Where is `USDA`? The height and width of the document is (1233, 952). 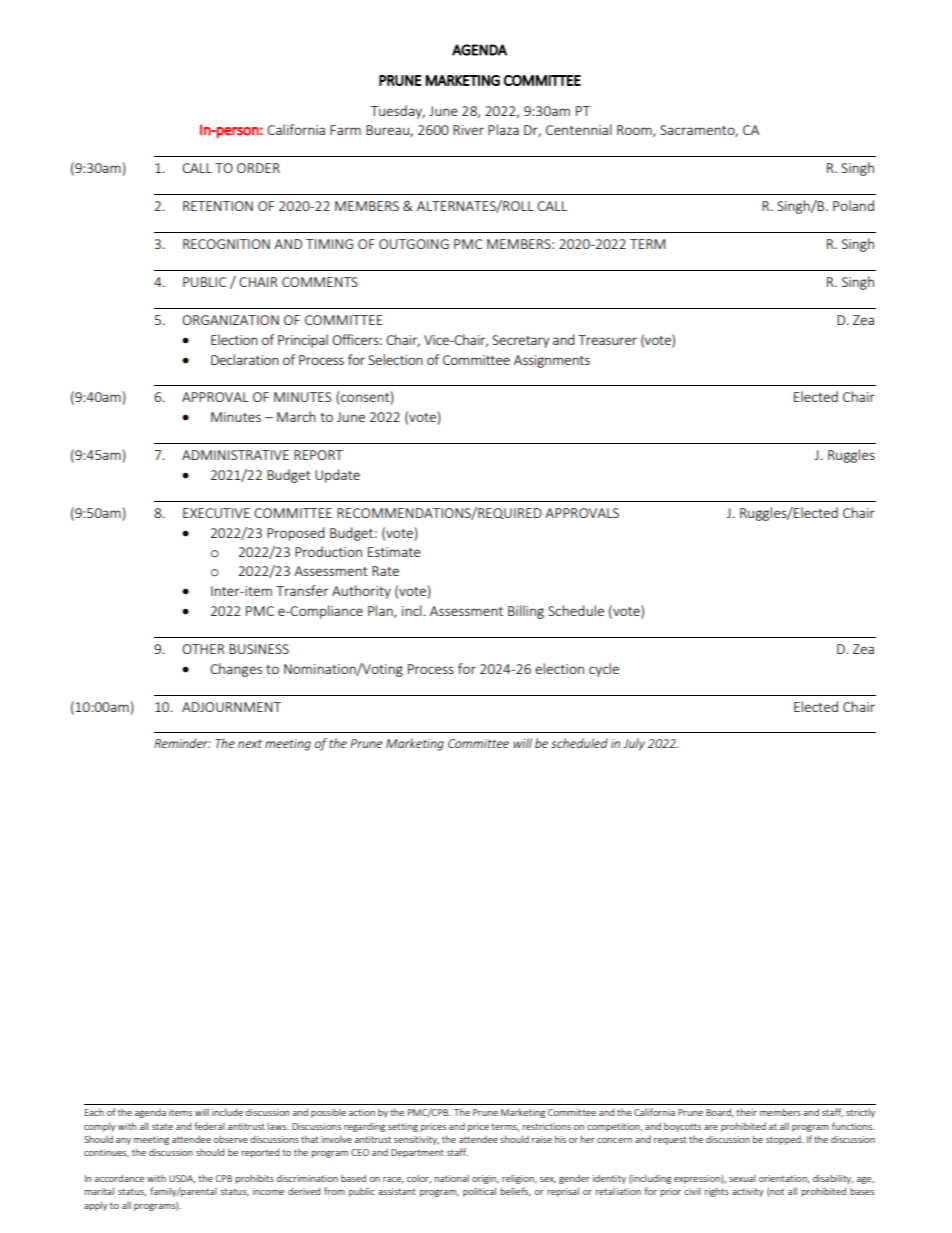 USDA is located at coordinates (182, 1179).
